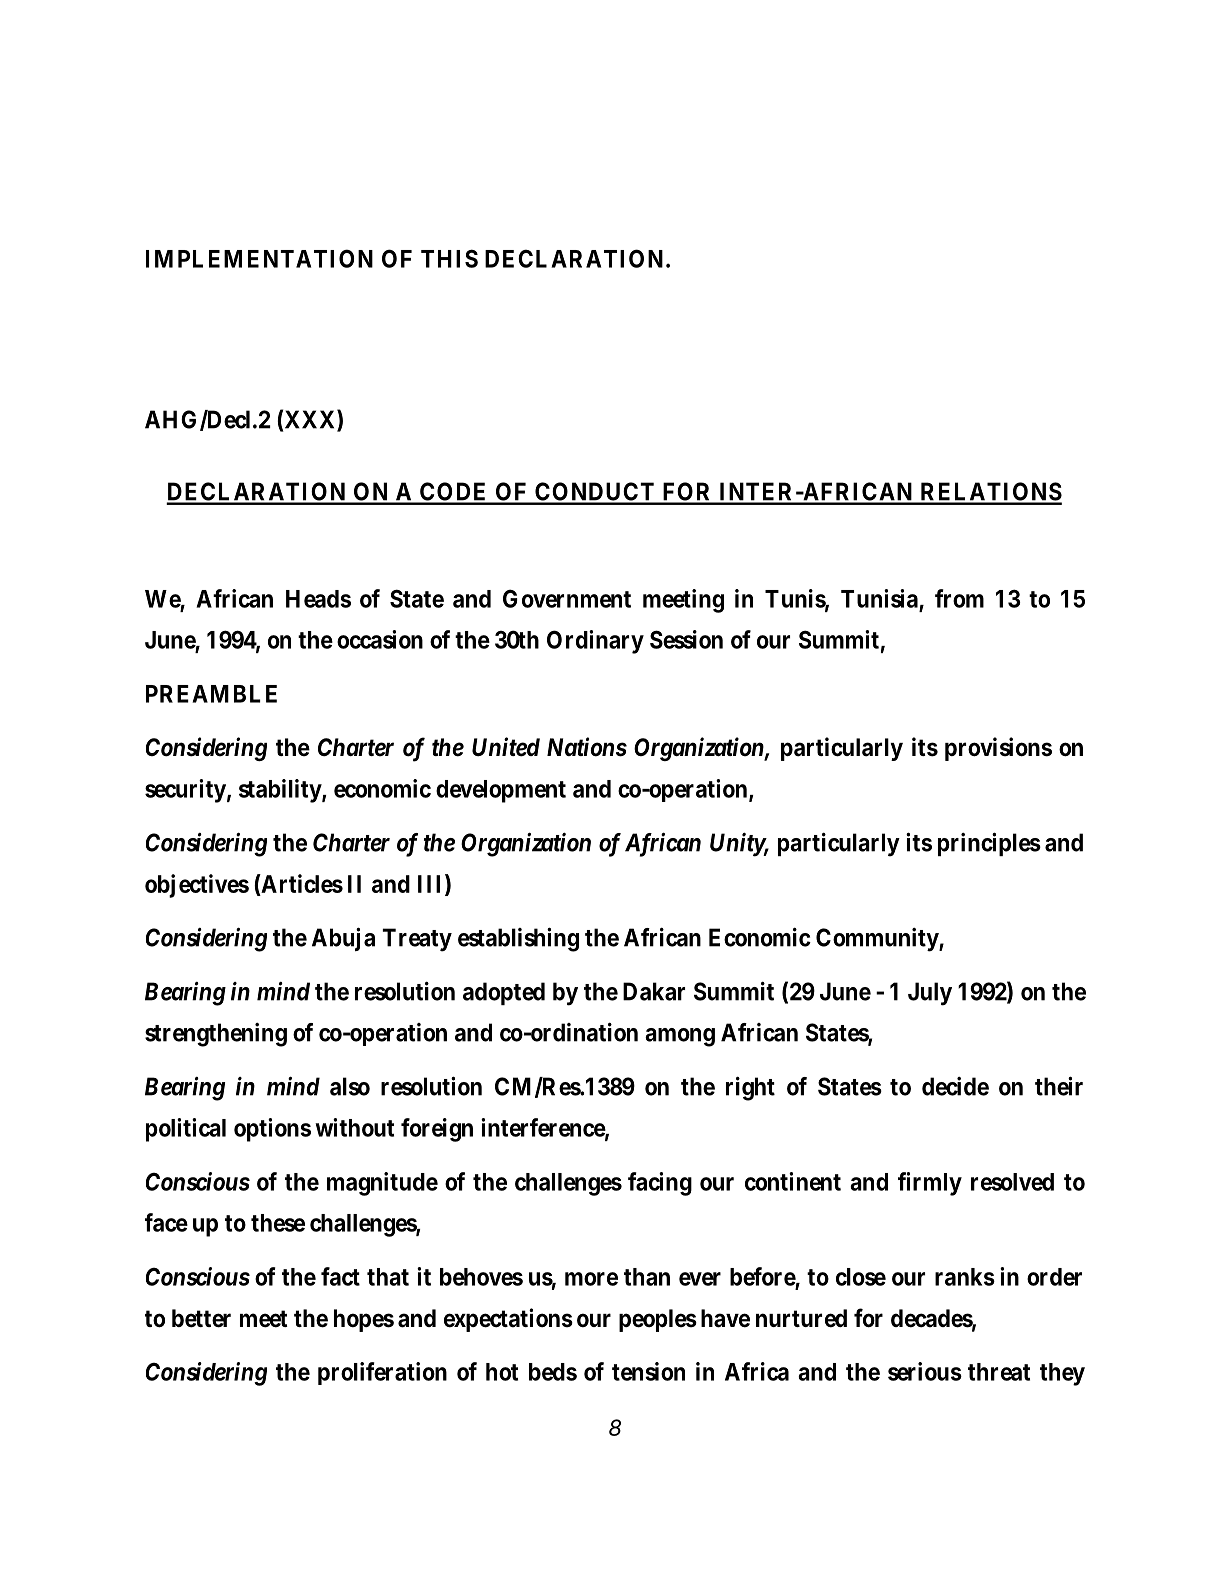  I want to click on stability, so click(281, 791).
